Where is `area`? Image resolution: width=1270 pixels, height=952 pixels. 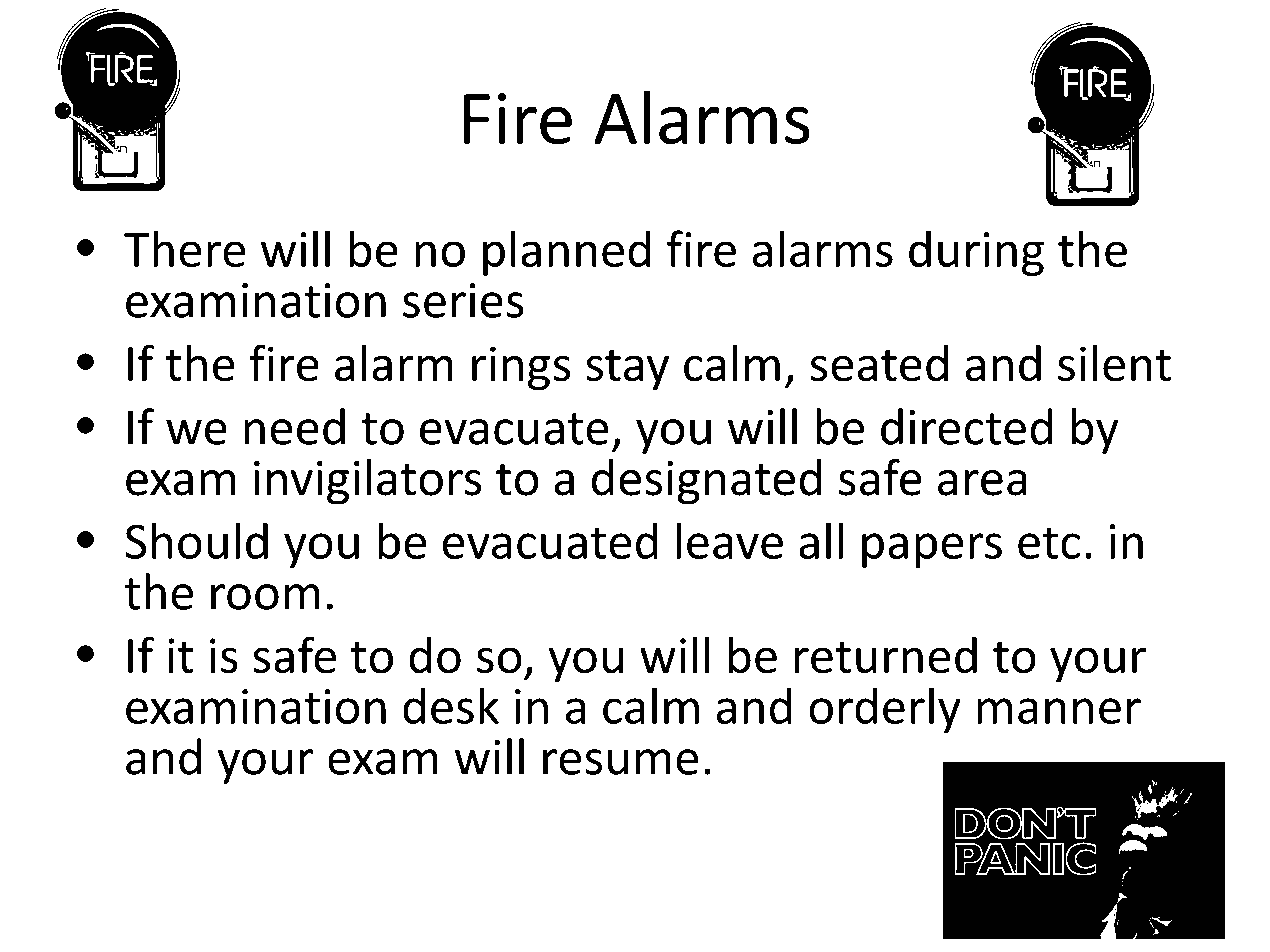 area is located at coordinates (982, 483).
